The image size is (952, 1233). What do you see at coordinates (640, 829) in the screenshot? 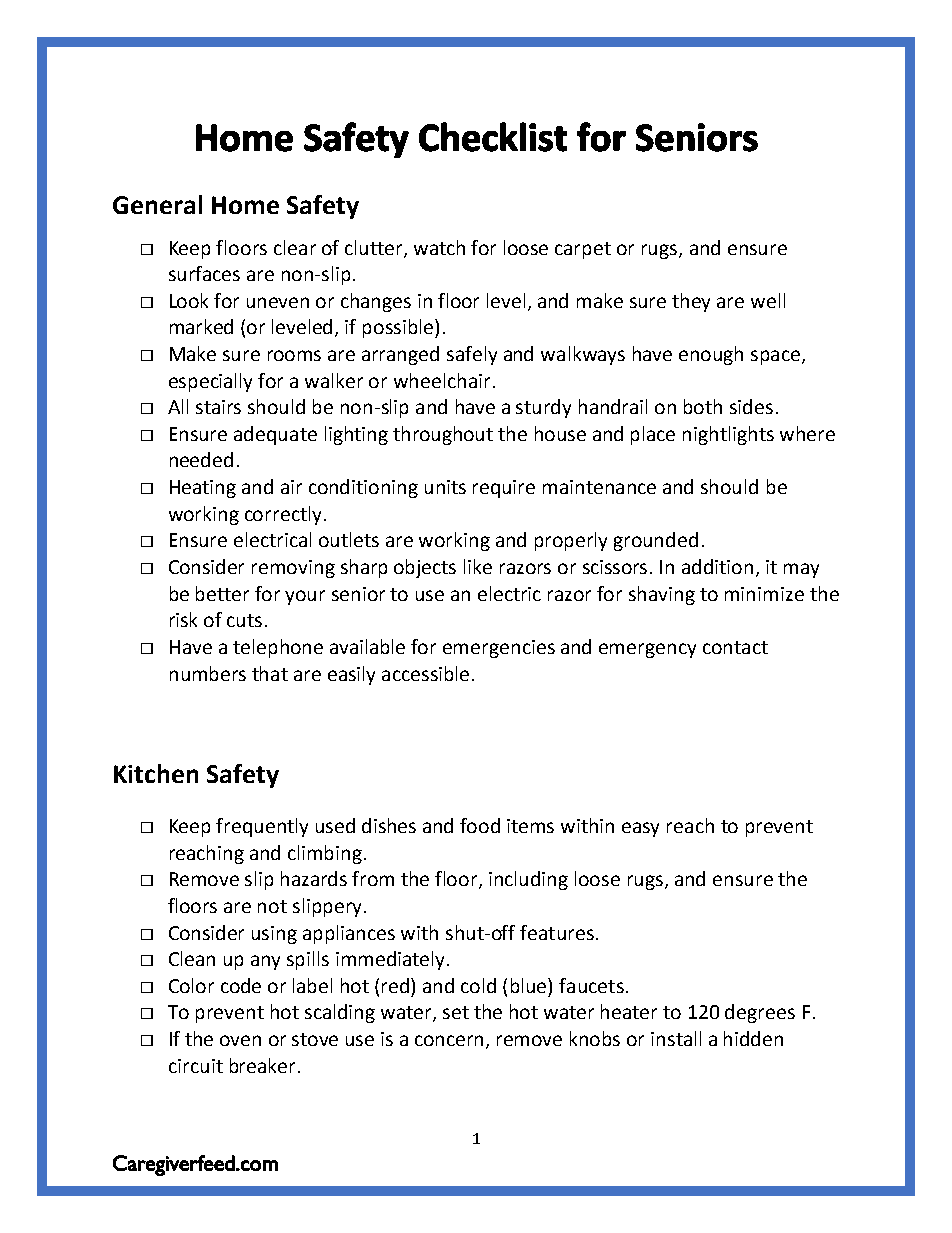
I see `easy` at bounding box center [640, 829].
